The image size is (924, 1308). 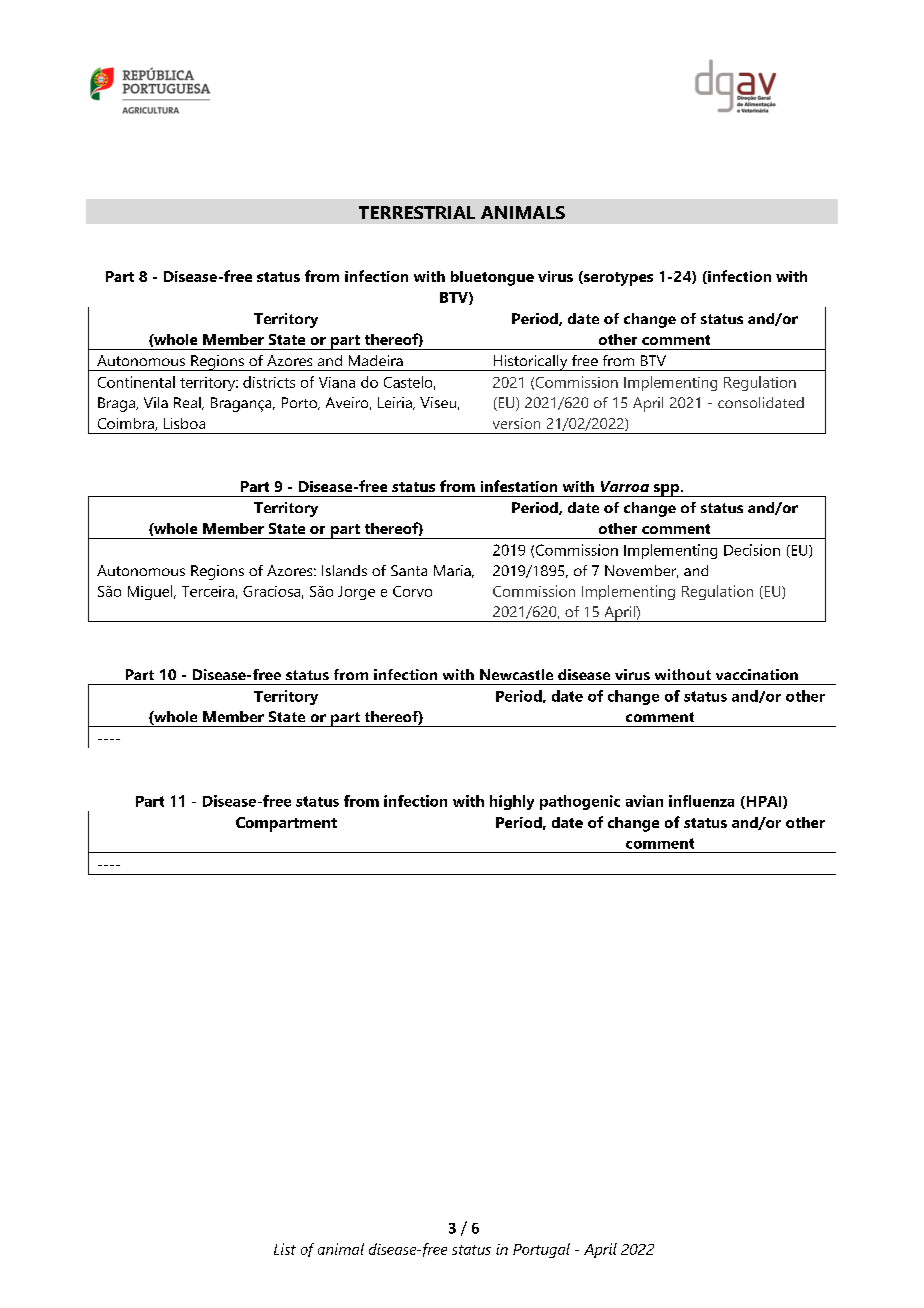 What do you see at coordinates (417, 212) in the screenshot?
I see `TERRESTRIAL` at bounding box center [417, 212].
